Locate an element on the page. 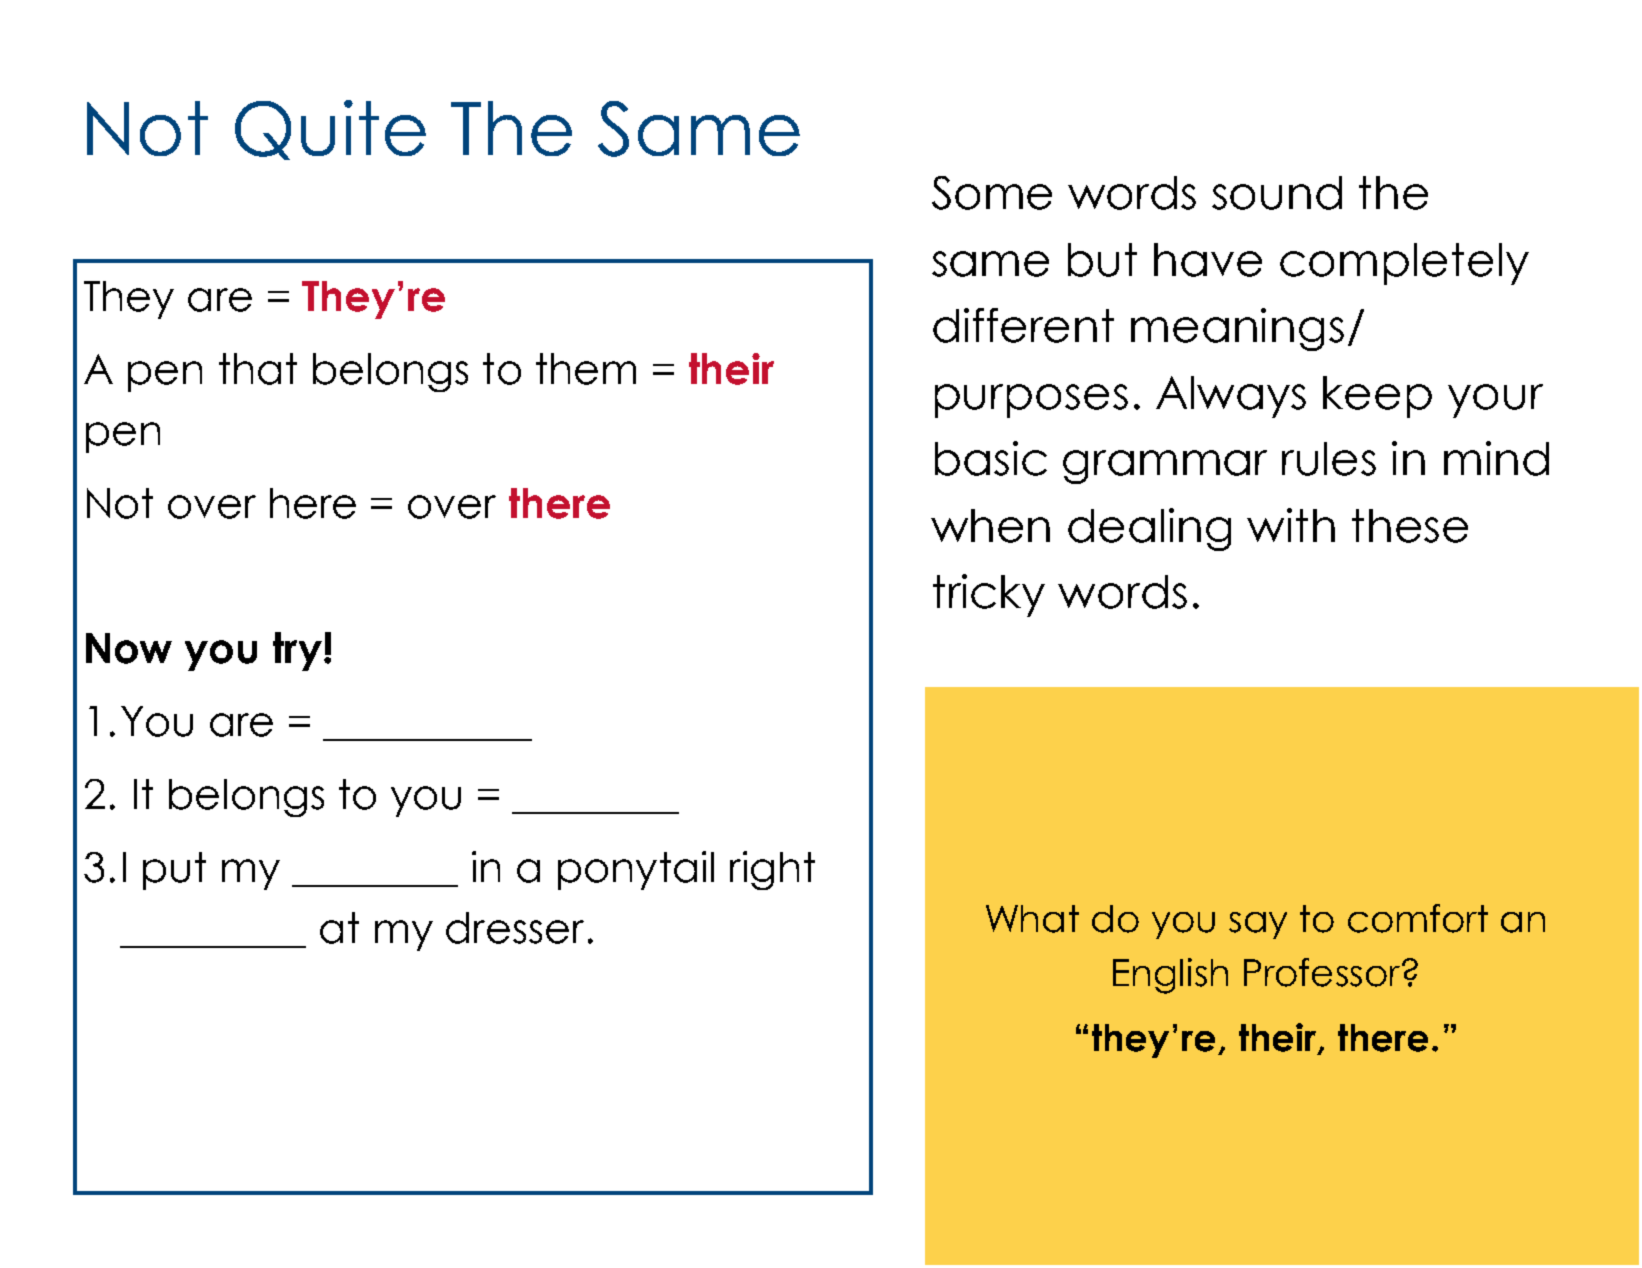  different is located at coordinates (1023, 325).
